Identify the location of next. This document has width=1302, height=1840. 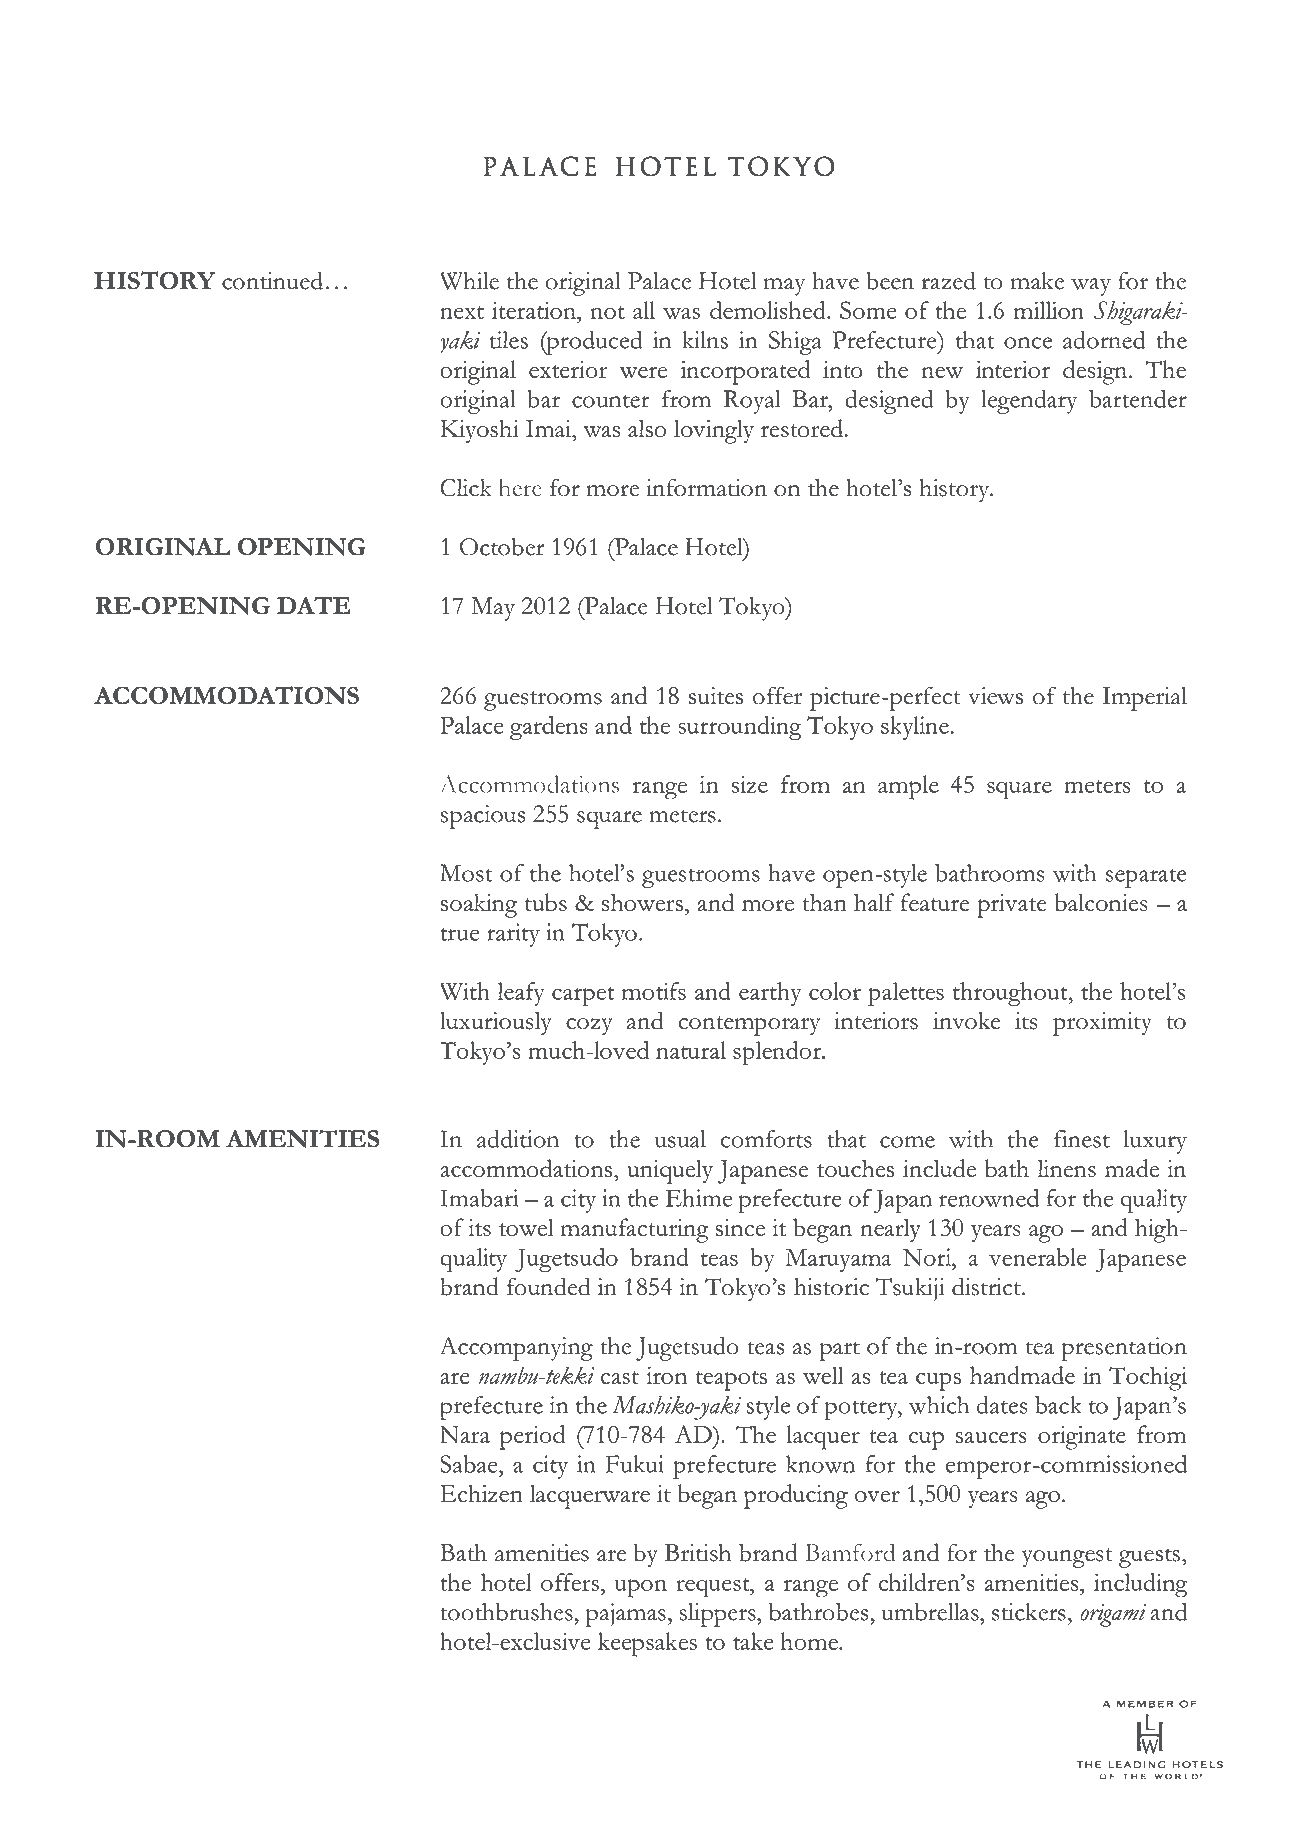
(462, 312).
